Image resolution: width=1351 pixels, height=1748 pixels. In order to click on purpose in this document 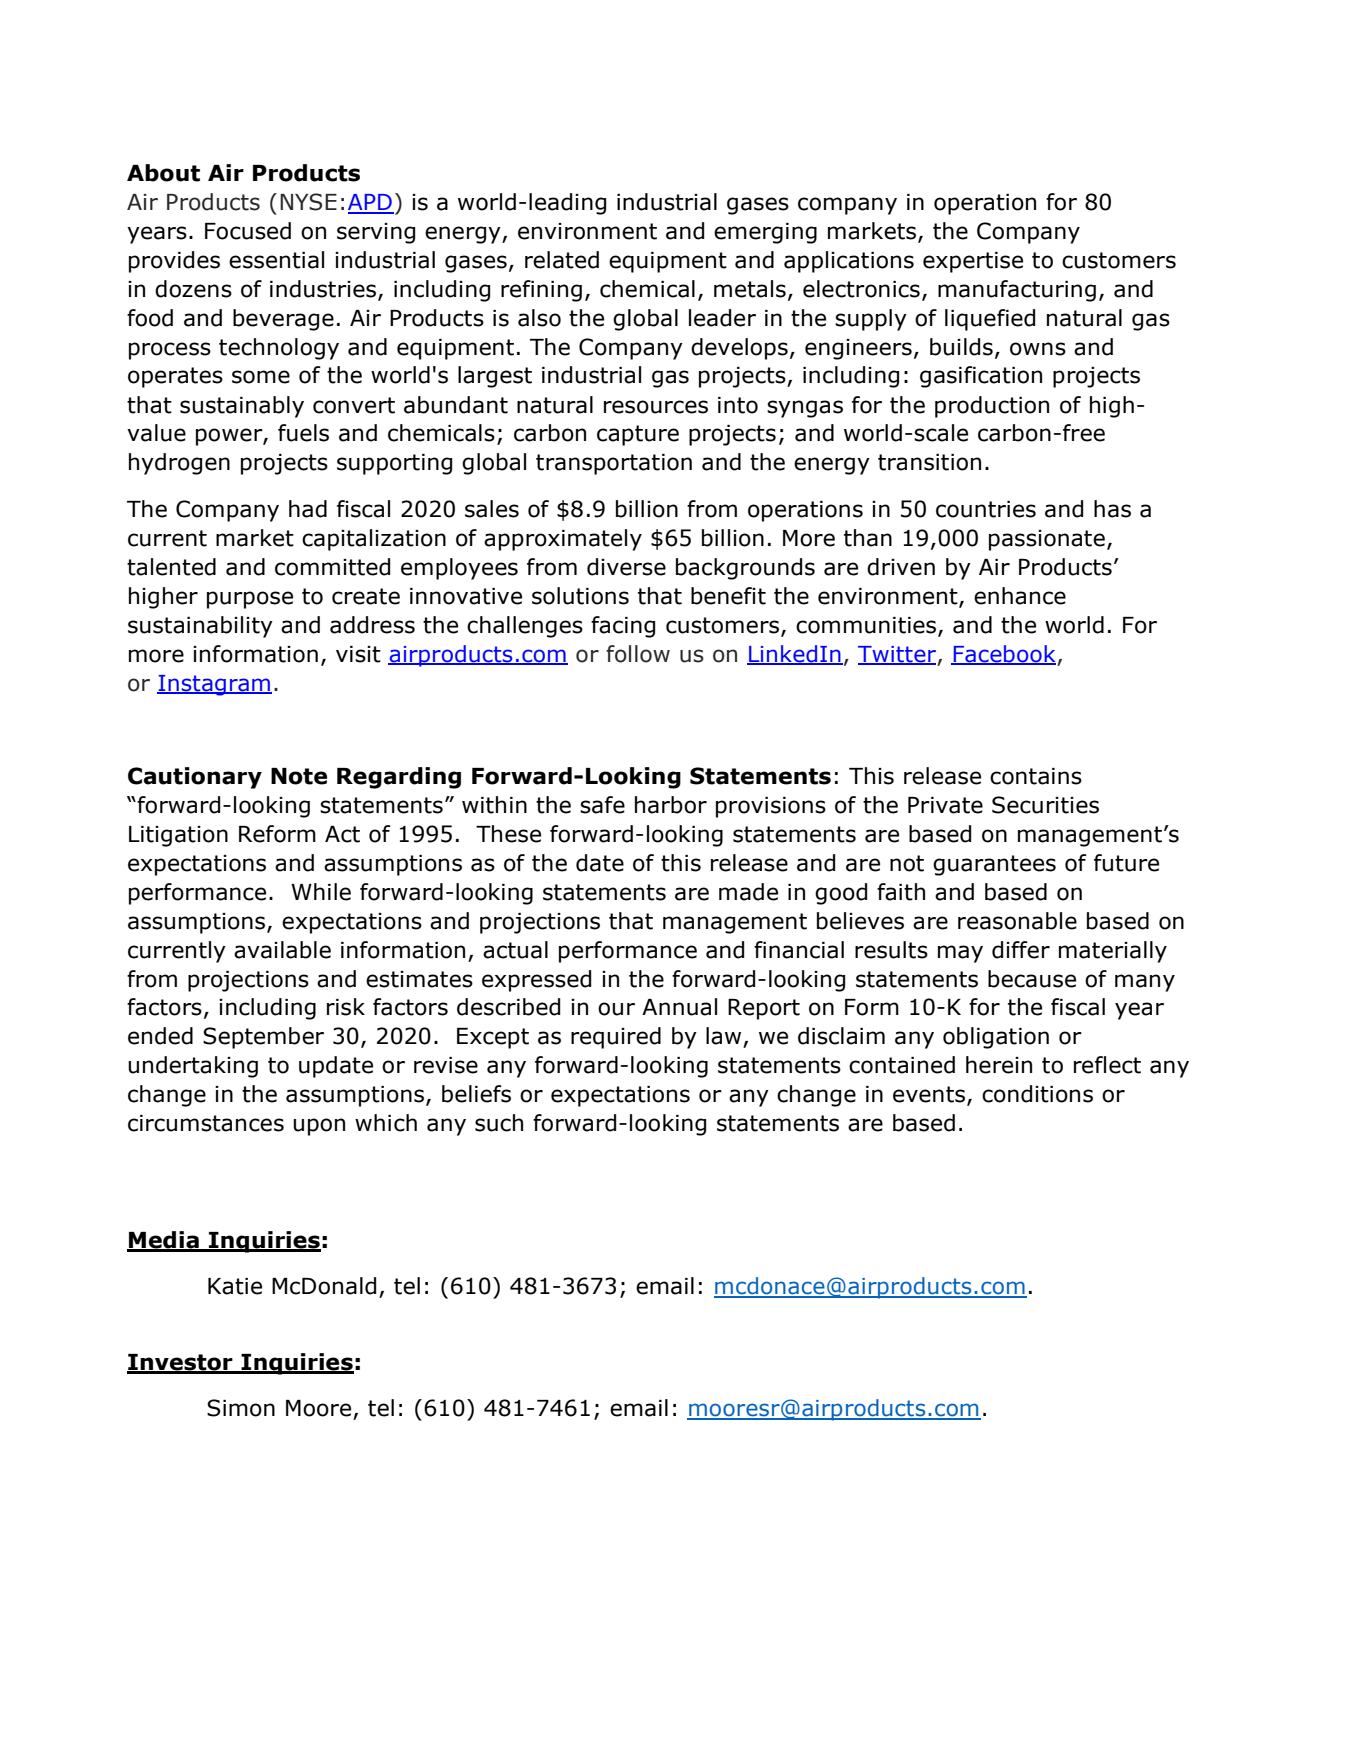, I will do `click(250, 600)`.
